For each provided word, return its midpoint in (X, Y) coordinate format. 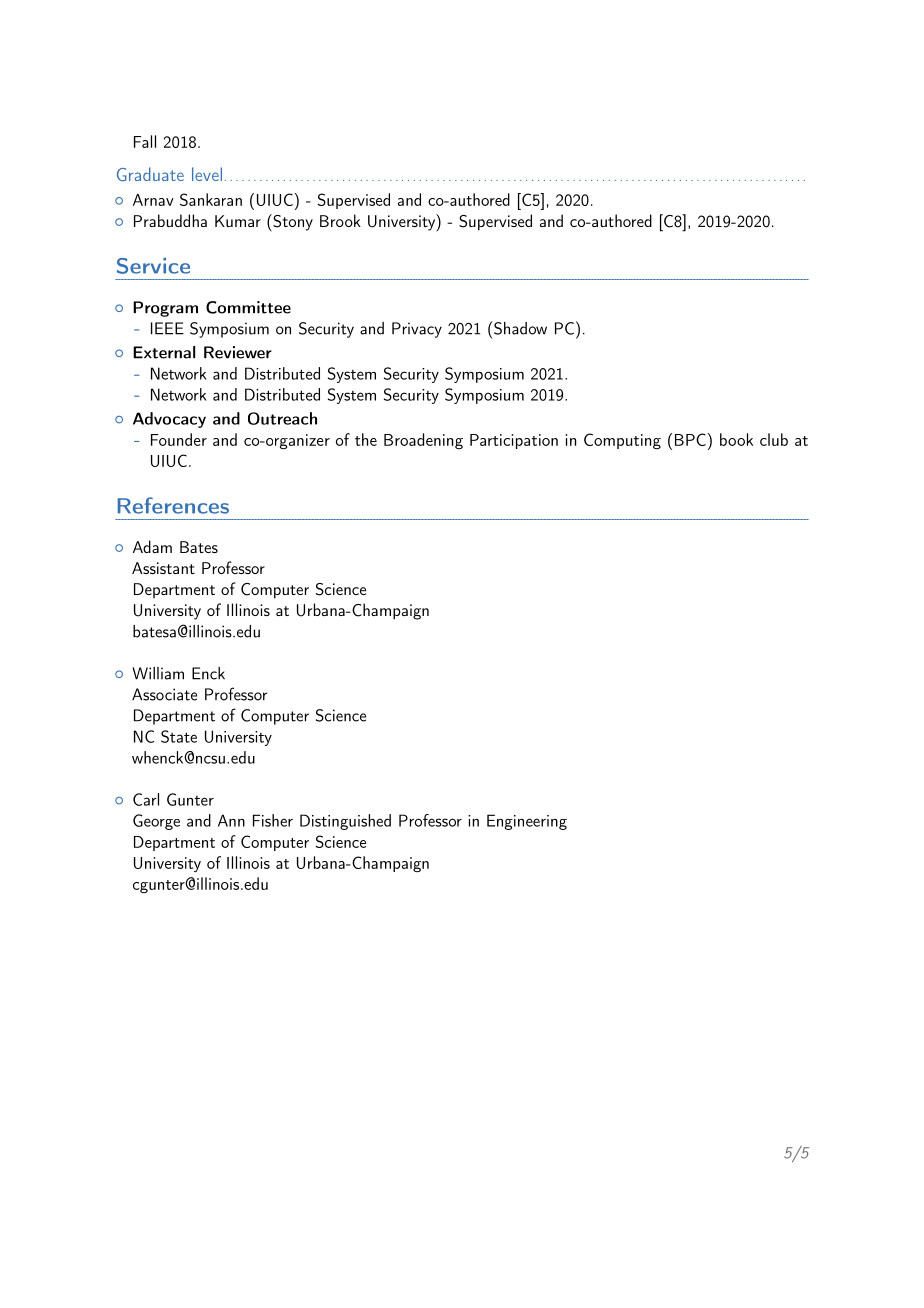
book (736, 439)
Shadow (519, 328)
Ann (231, 820)
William (158, 673)
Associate (164, 694)
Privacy (417, 330)
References (173, 505)
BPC (690, 439)
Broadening (423, 441)
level (207, 174)
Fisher (273, 820)
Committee (248, 307)
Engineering (527, 822)
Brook (340, 220)
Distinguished (345, 822)
